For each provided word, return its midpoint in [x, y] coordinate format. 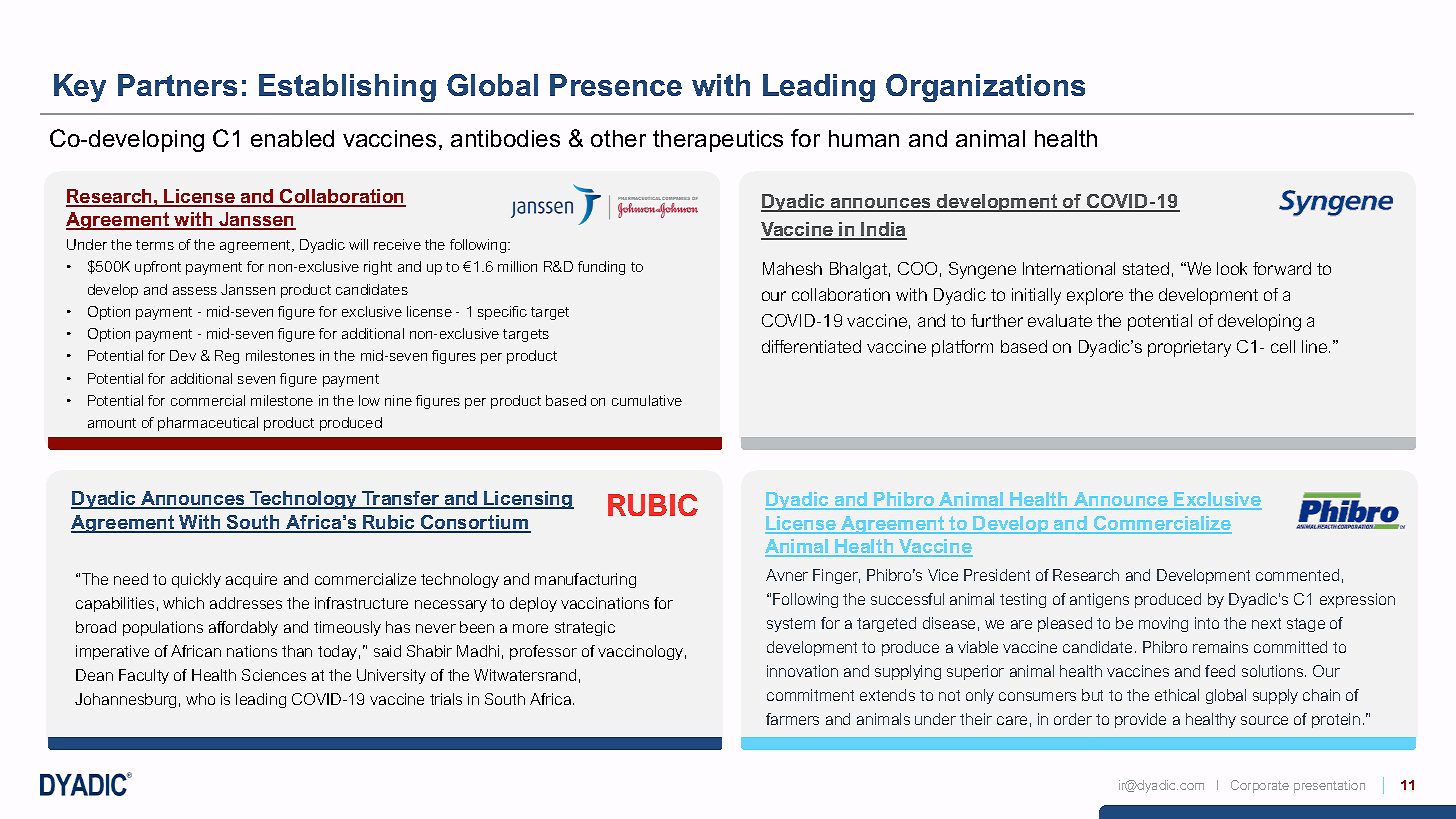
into [1207, 623]
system [791, 625]
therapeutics [718, 141]
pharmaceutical [208, 424]
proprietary [1189, 348]
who [200, 699]
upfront [158, 268]
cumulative [647, 400]
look [1232, 268]
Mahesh [792, 268]
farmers [792, 719]
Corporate [1260, 786]
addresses [246, 603]
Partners [177, 85]
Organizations [985, 88]
